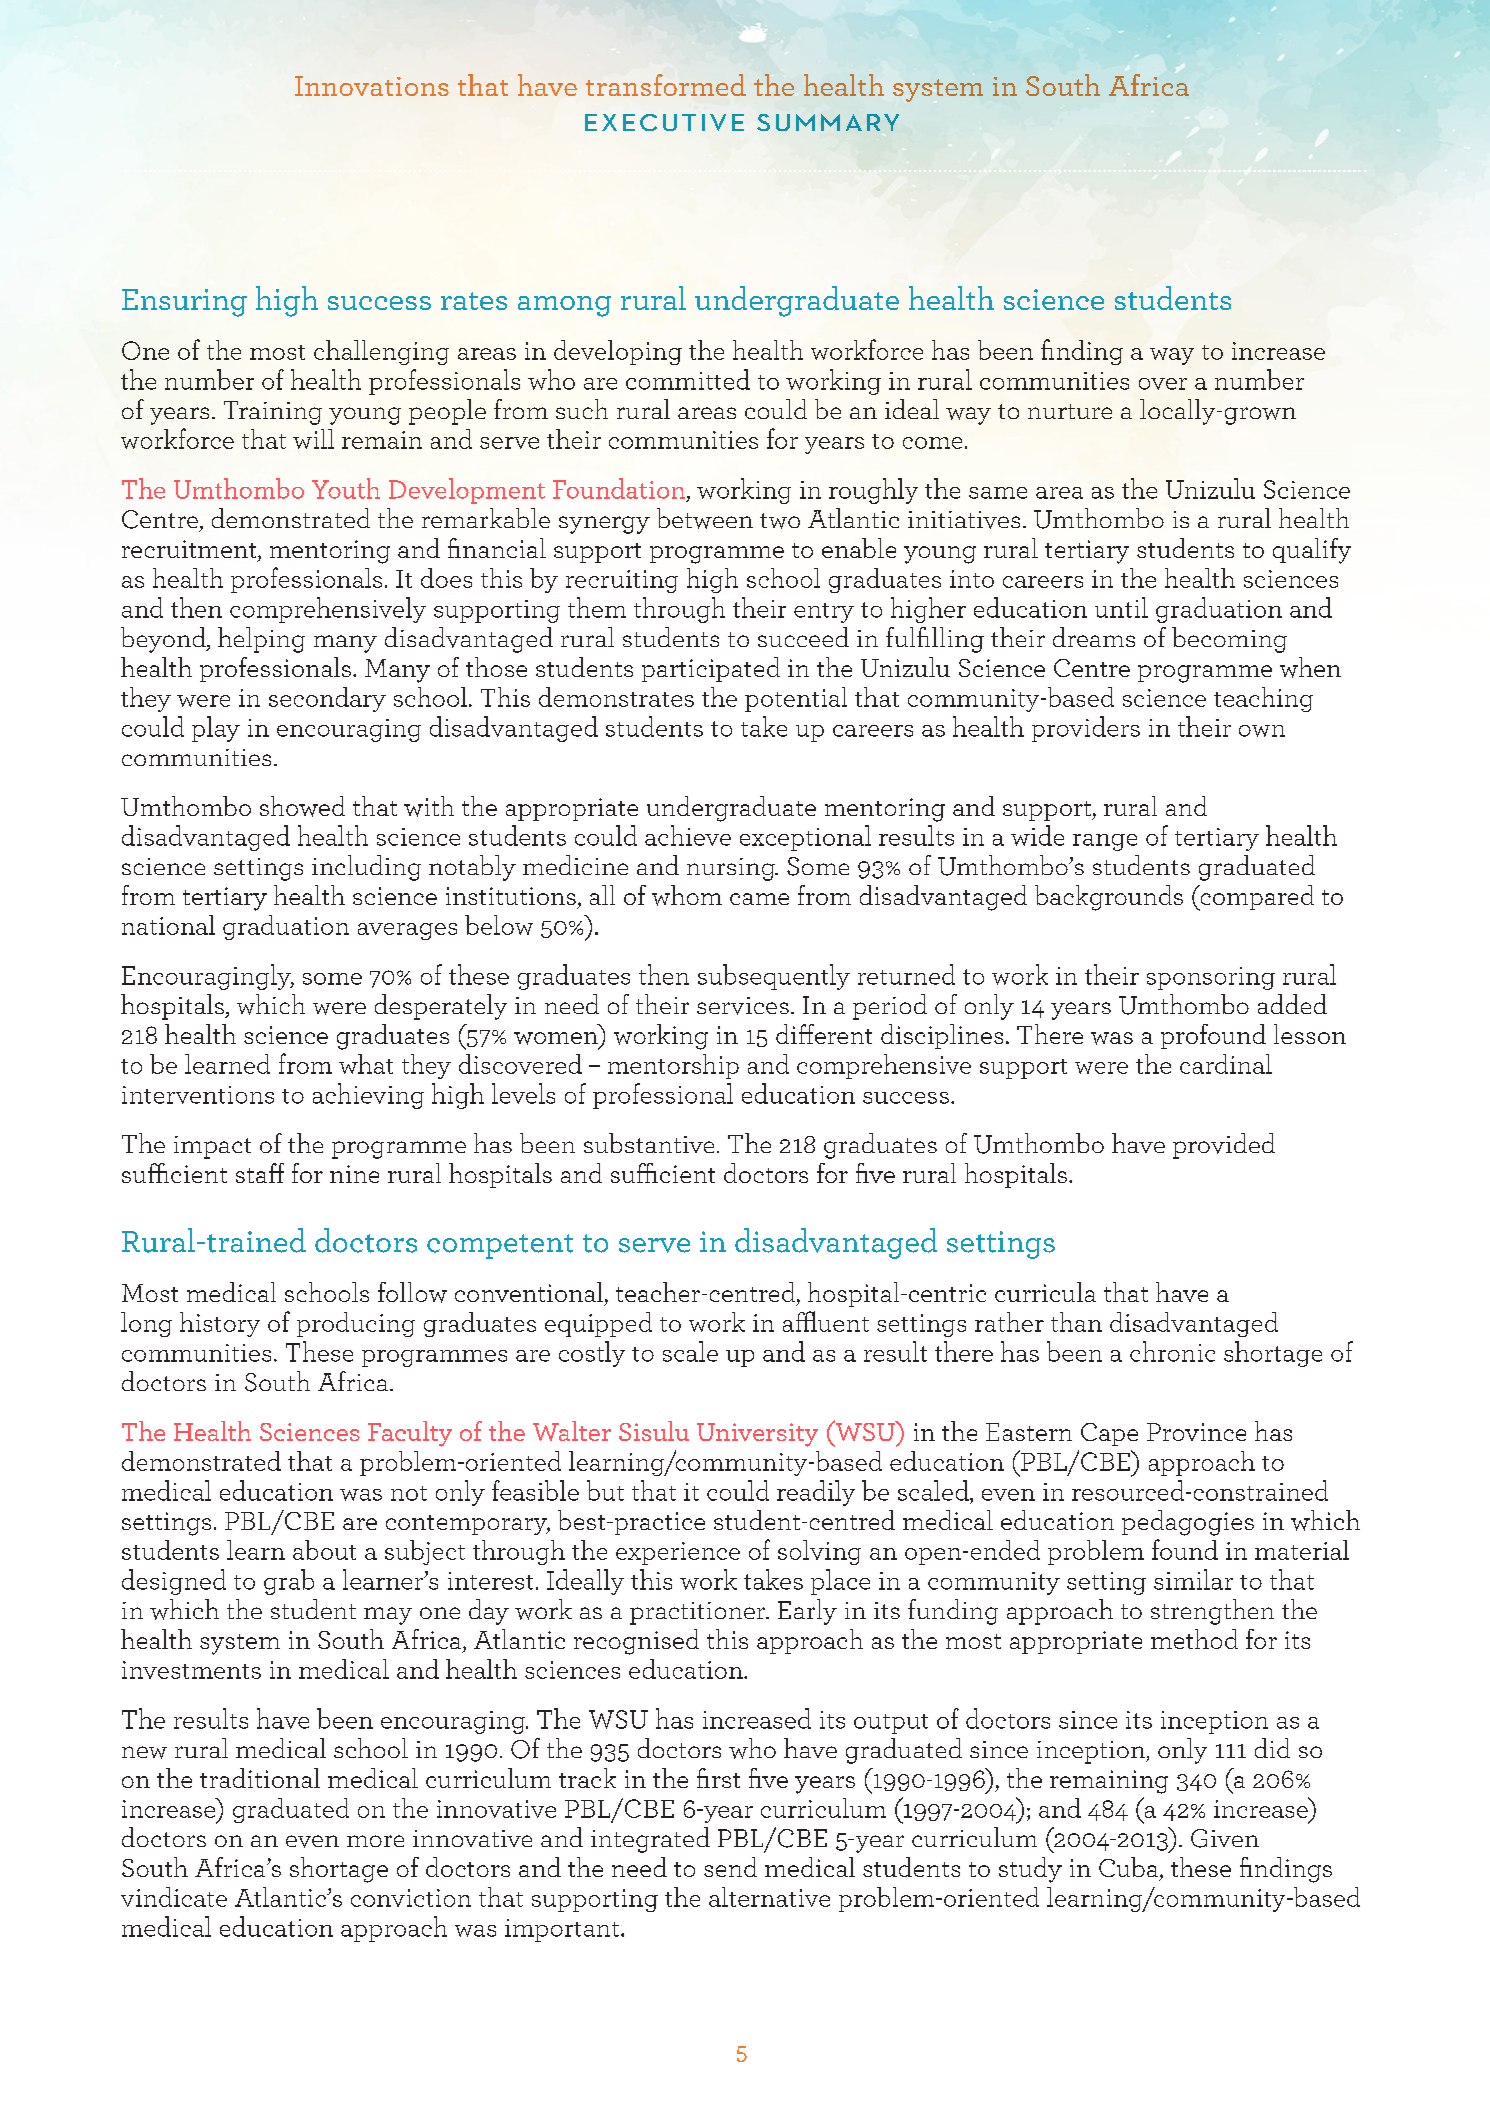 This screenshot has width=1490, height=2108. What do you see at coordinates (730, 1867) in the screenshot?
I see `send` at bounding box center [730, 1867].
